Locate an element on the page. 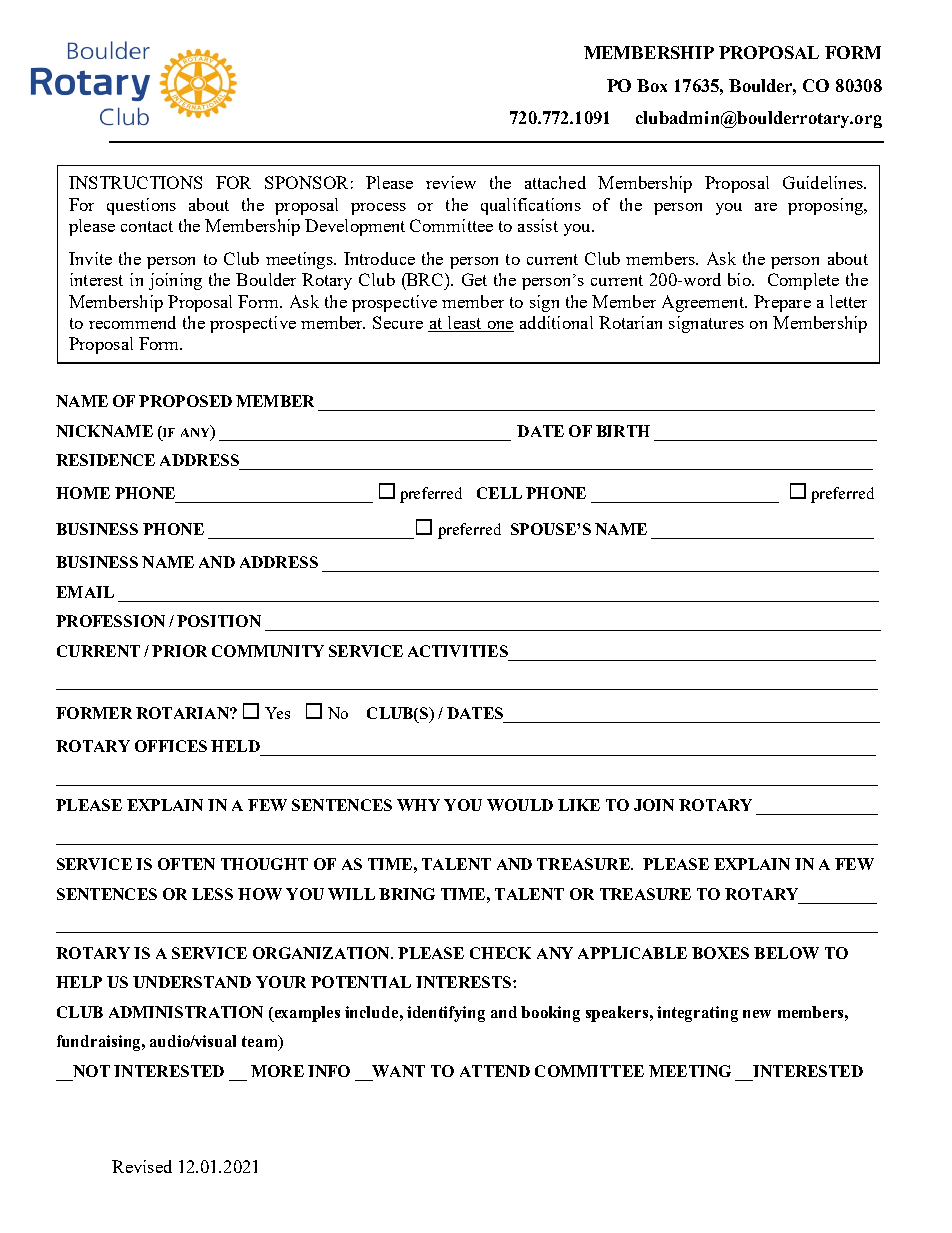 The image size is (952, 1233). proposing is located at coordinates (826, 206).
